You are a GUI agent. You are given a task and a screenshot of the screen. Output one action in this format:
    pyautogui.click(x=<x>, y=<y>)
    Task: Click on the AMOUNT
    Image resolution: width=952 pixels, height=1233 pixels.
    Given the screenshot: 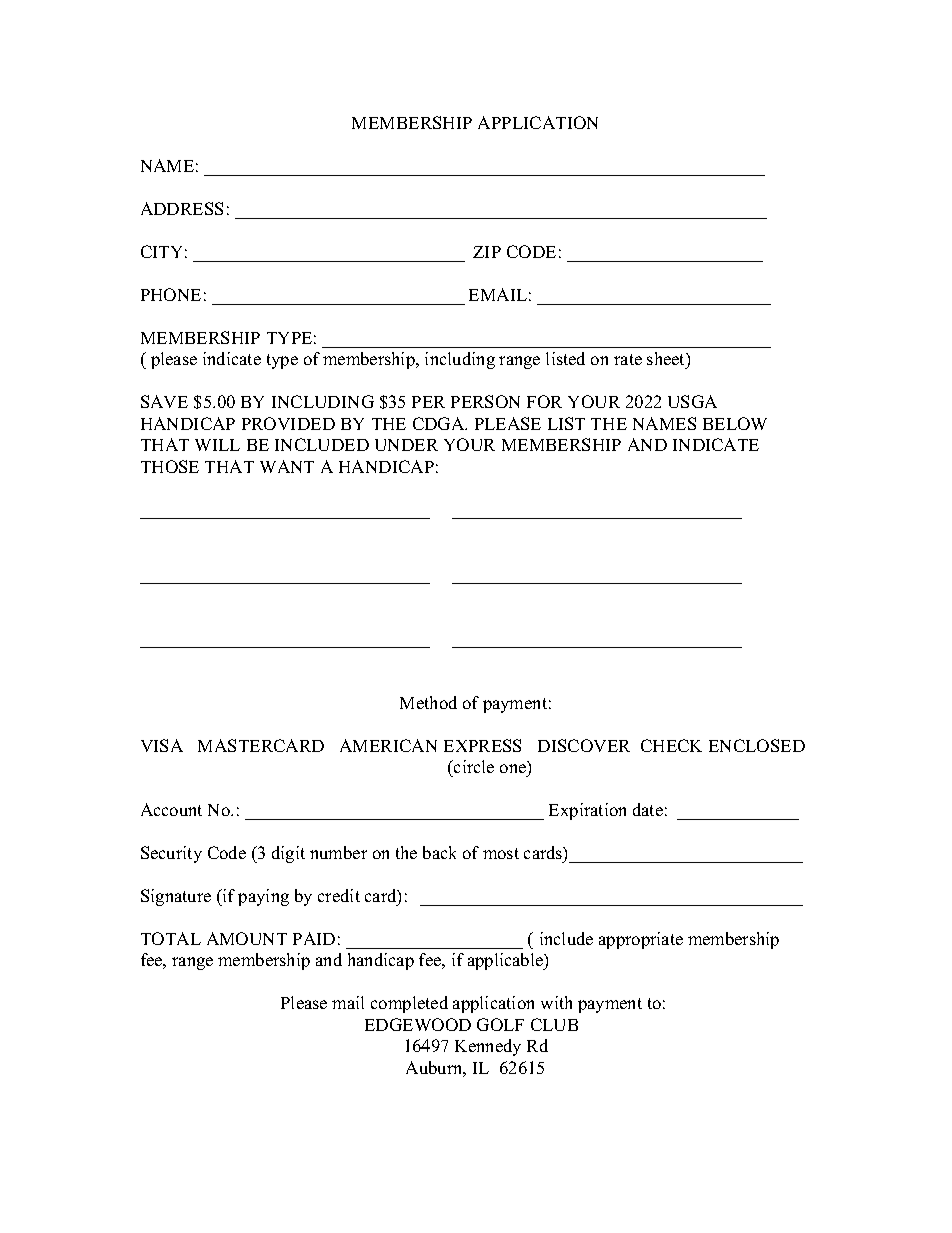 What is the action you would take?
    pyautogui.click(x=247, y=938)
